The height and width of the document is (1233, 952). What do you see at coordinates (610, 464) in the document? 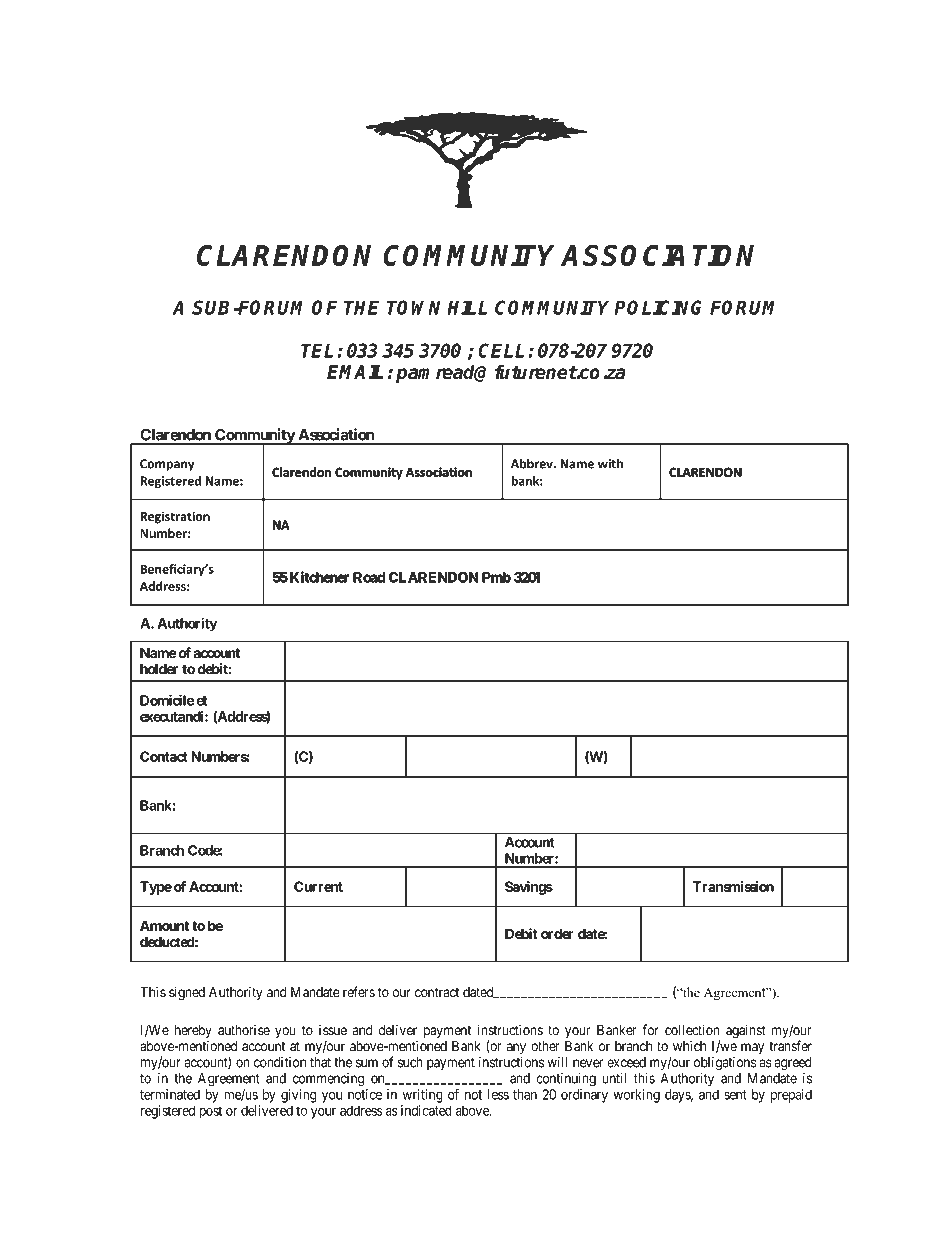
I see `with` at bounding box center [610, 464].
